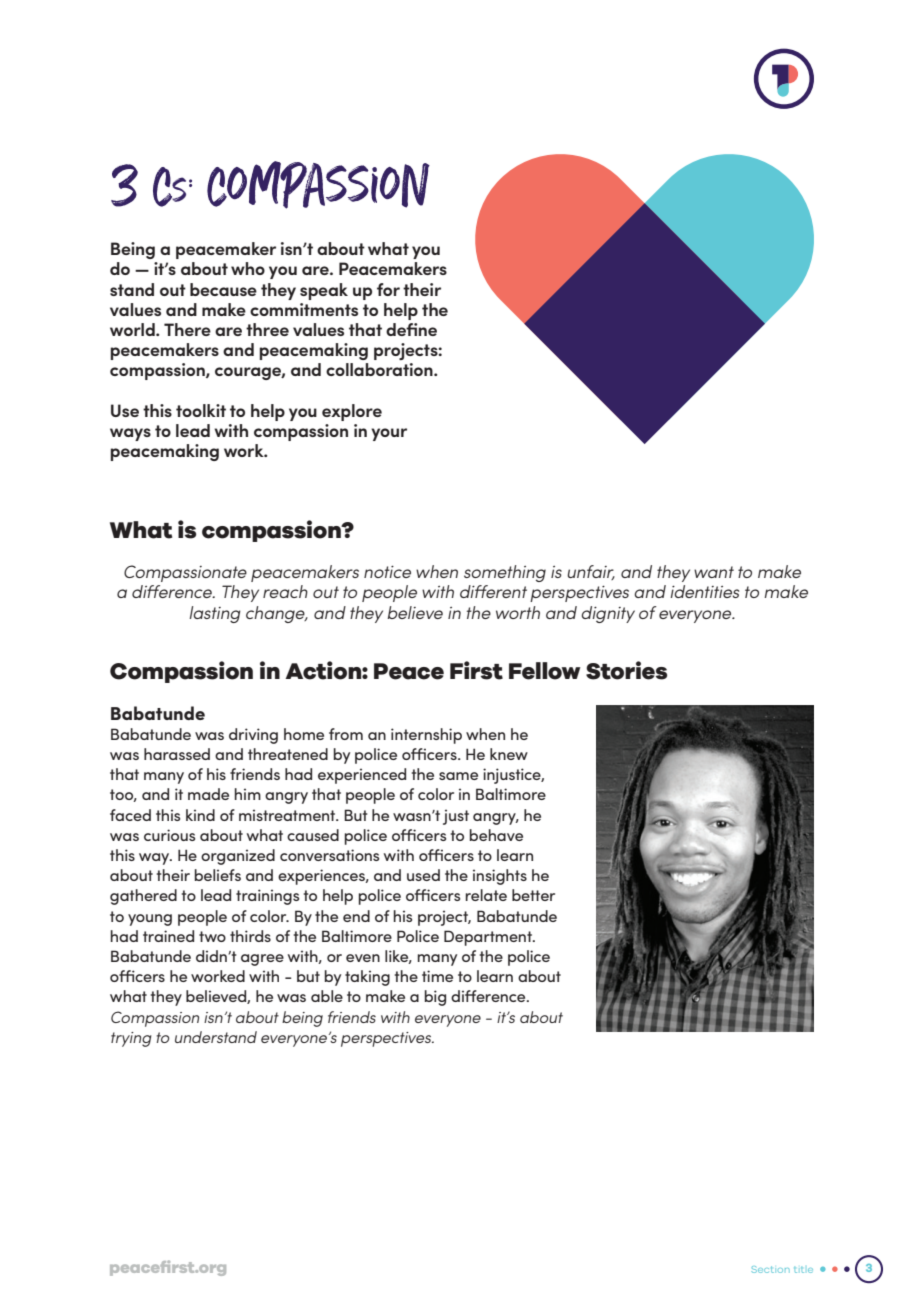  Describe the element at coordinates (714, 572) in the screenshot. I see `want` at that location.
